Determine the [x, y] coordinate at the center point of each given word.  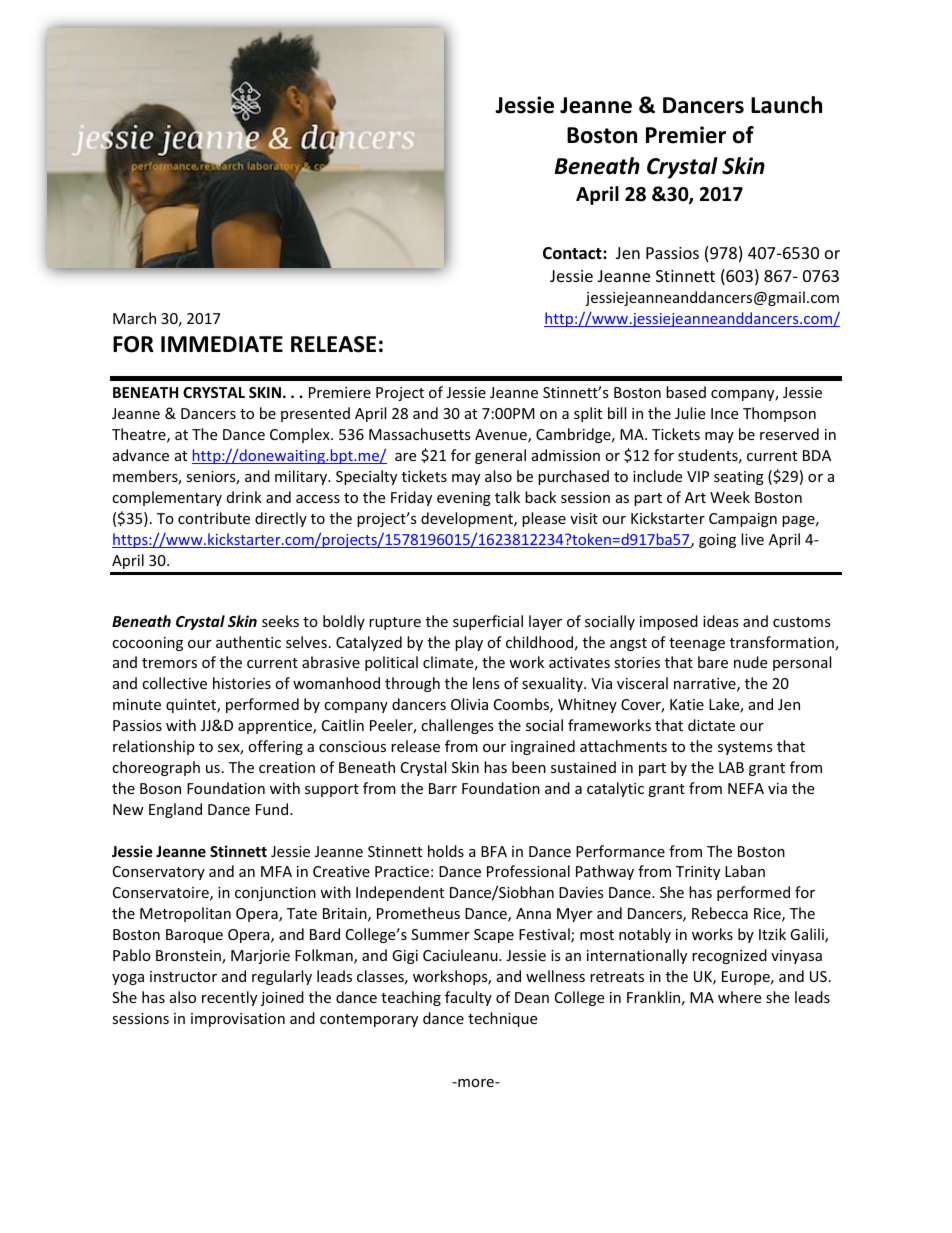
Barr [443, 788]
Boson [160, 788]
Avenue [502, 436]
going [717, 541]
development [468, 519]
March [134, 318]
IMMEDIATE [222, 344]
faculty [468, 998]
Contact [573, 253]
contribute [214, 518]
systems [745, 748]
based [686, 392]
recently [229, 998]
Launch [786, 105]
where [739, 997]
